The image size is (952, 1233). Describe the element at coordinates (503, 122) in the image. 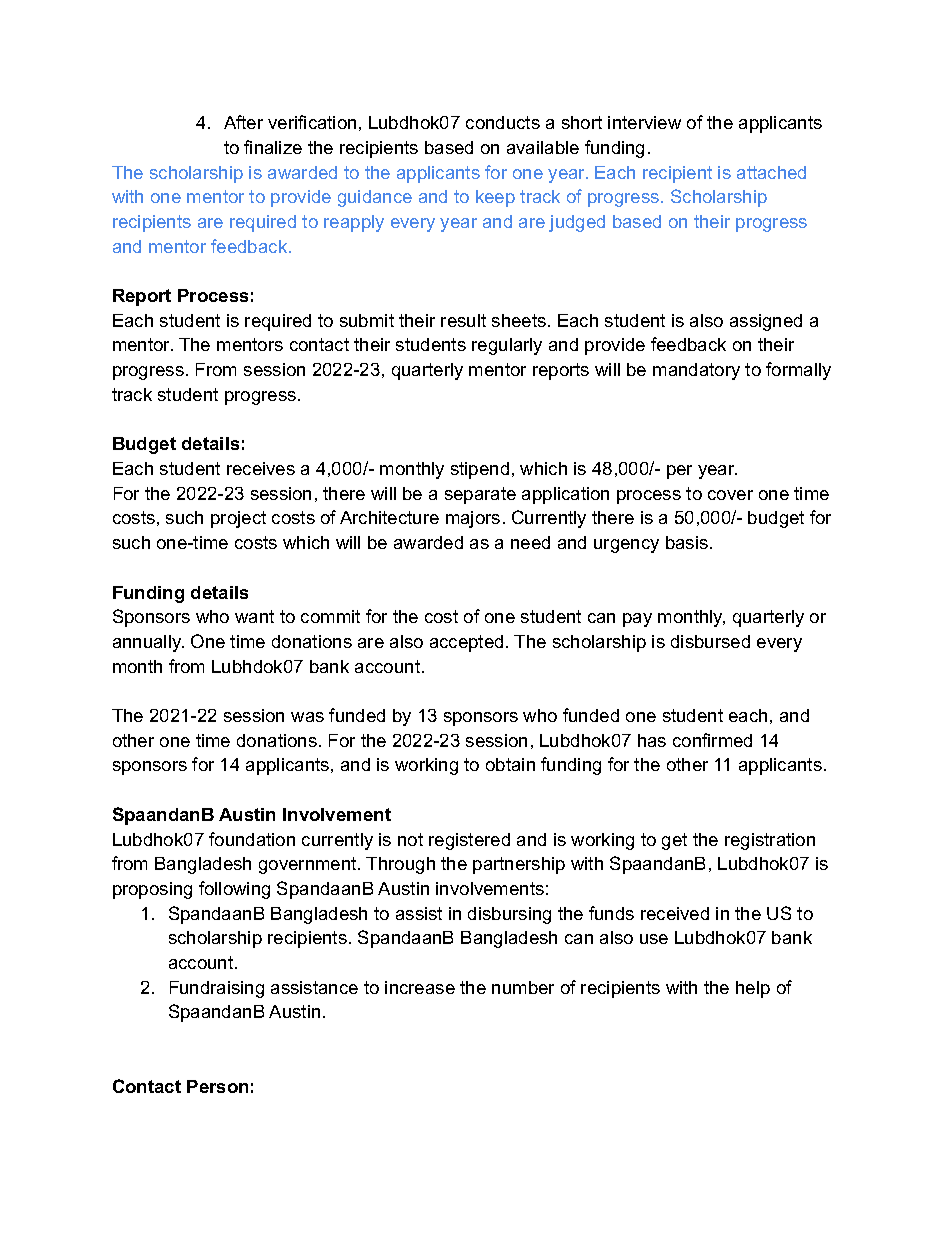

I see `conducts` at that location.
